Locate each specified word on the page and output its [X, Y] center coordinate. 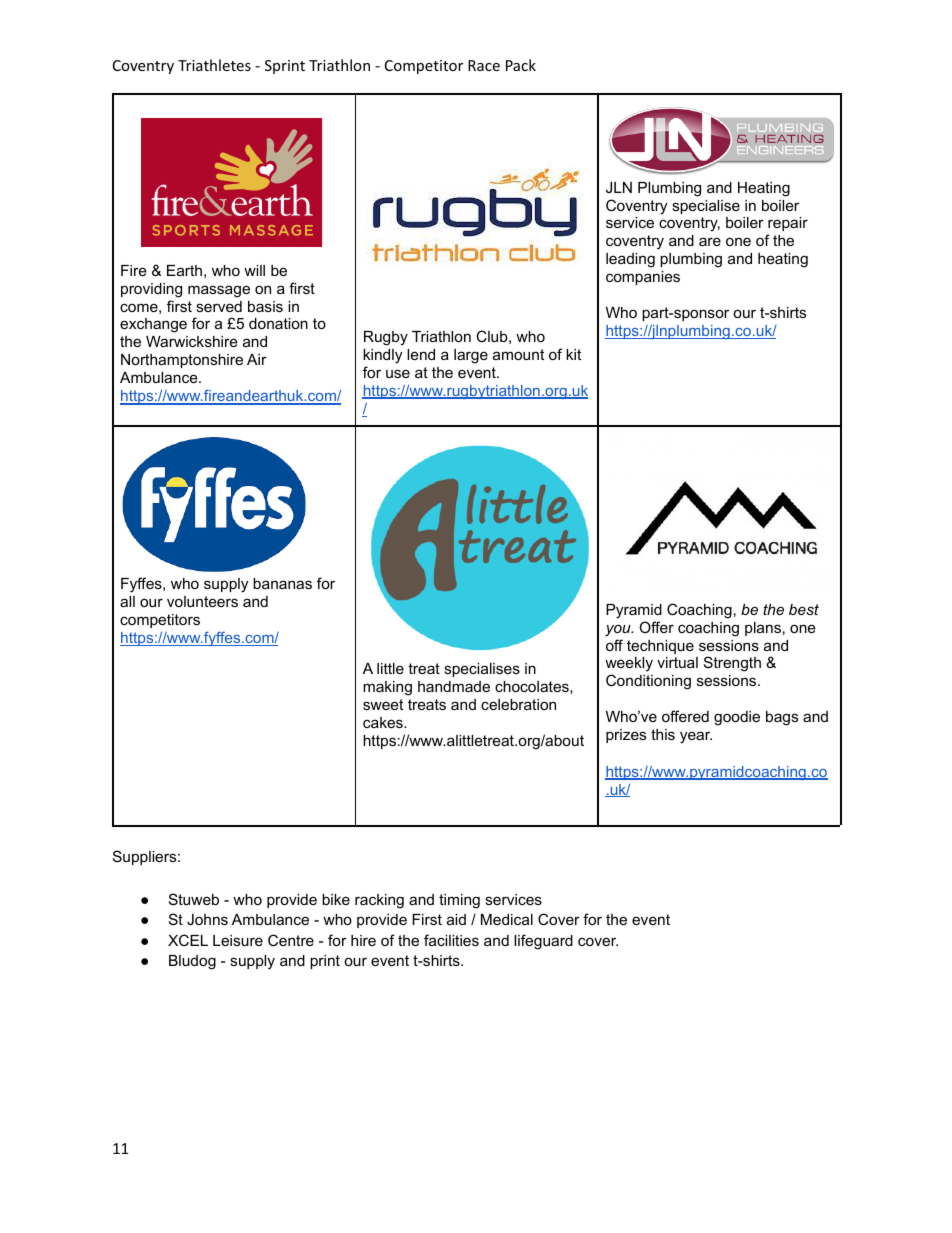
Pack [521, 65]
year [696, 737]
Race [484, 65]
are [710, 241]
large [471, 356]
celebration [518, 704]
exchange [153, 325]
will [254, 270]
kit [573, 354]
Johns [207, 919]
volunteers [202, 601]
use [398, 373]
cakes [384, 722]
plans [763, 629]
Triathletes [214, 65]
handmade [454, 686]
